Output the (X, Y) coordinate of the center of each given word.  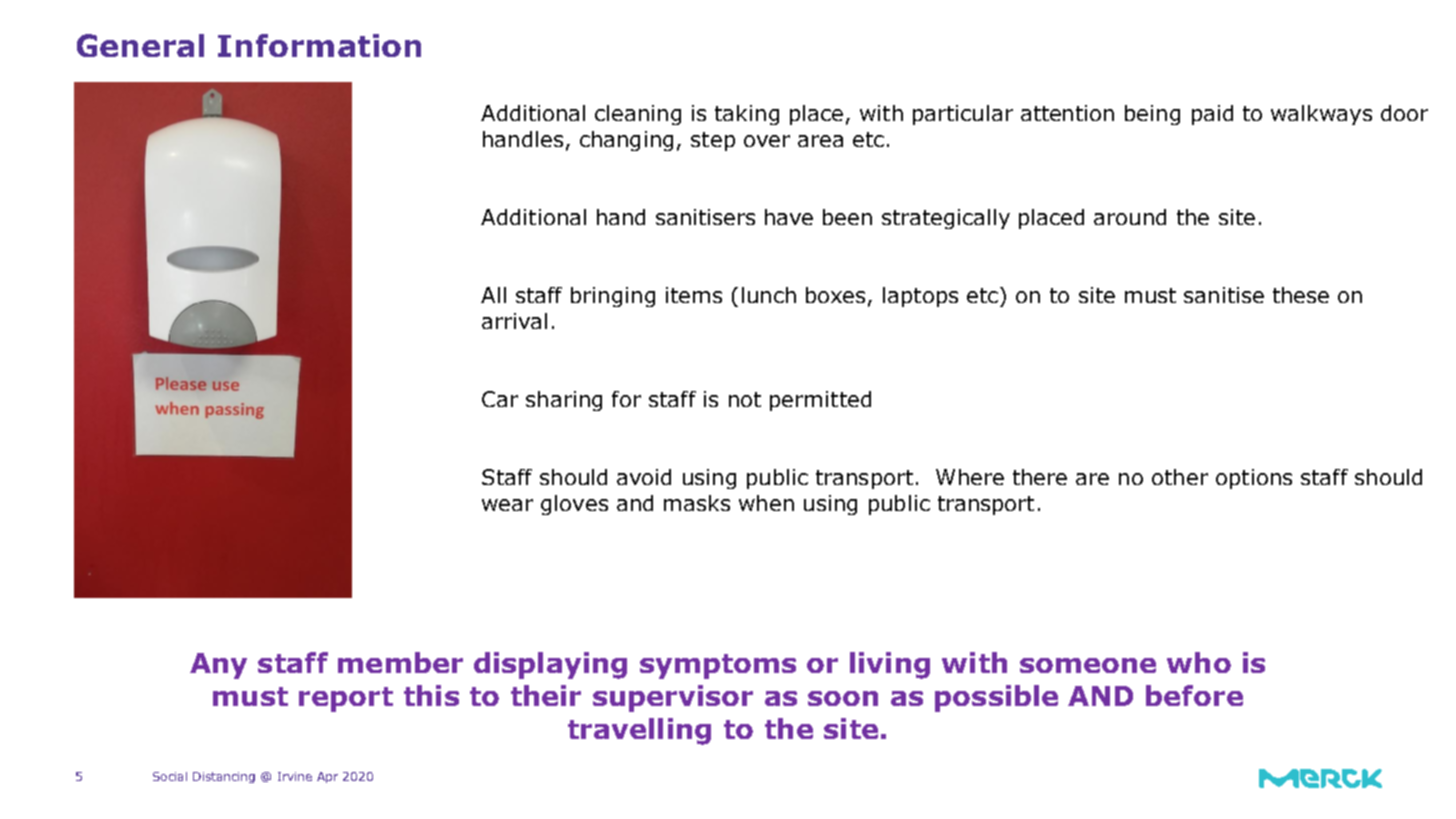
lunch (769, 295)
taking (747, 115)
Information (319, 45)
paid (1212, 115)
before (1194, 695)
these (1301, 295)
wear (507, 505)
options (1254, 479)
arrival (514, 321)
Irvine (295, 776)
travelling (639, 731)
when (766, 503)
